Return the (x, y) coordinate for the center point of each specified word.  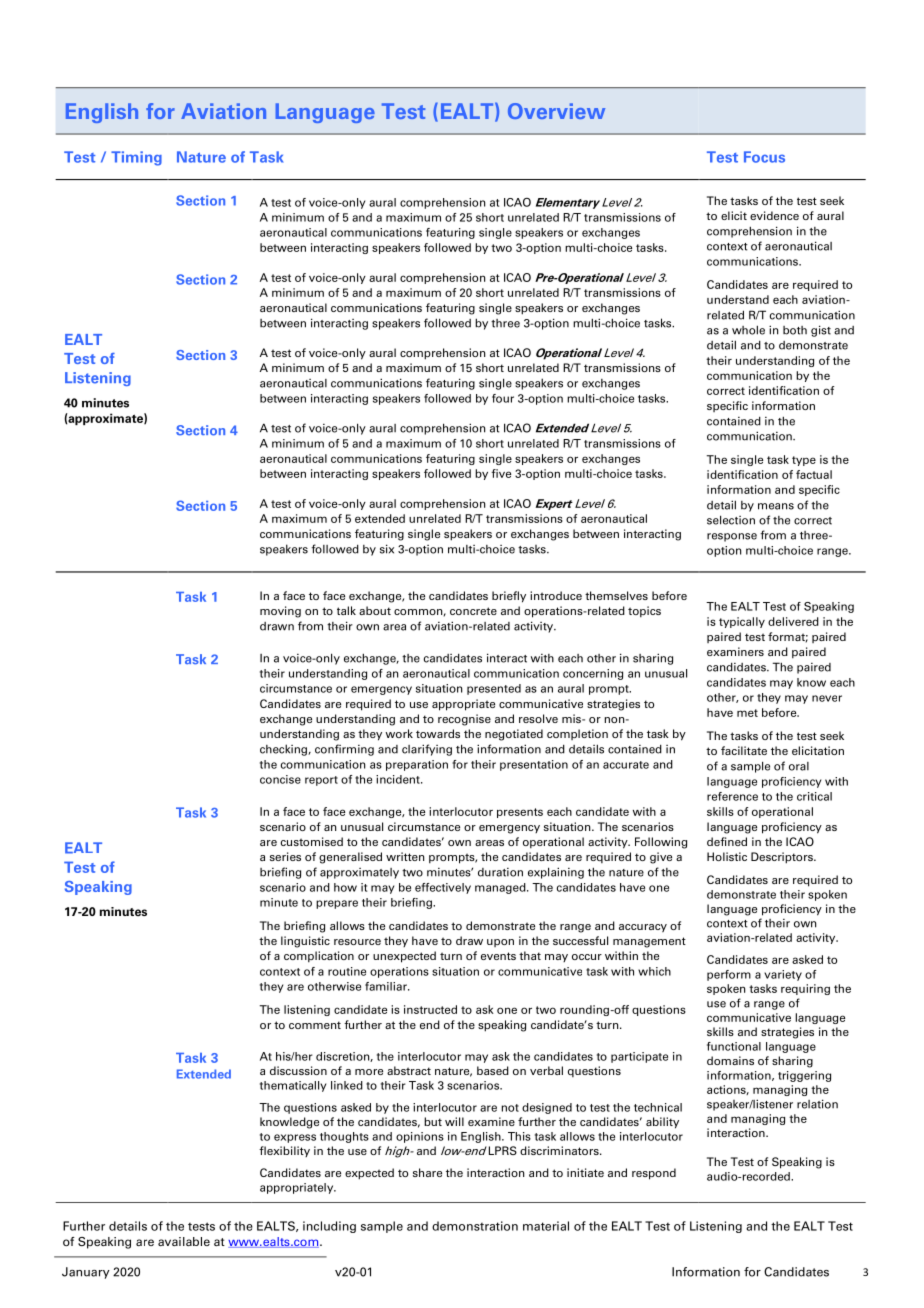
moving (280, 612)
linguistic (305, 942)
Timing (136, 158)
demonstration (475, 1226)
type (804, 461)
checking (284, 750)
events (498, 956)
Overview (556, 111)
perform (729, 975)
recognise (464, 720)
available (184, 1241)
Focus (764, 157)
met (747, 713)
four (503, 398)
